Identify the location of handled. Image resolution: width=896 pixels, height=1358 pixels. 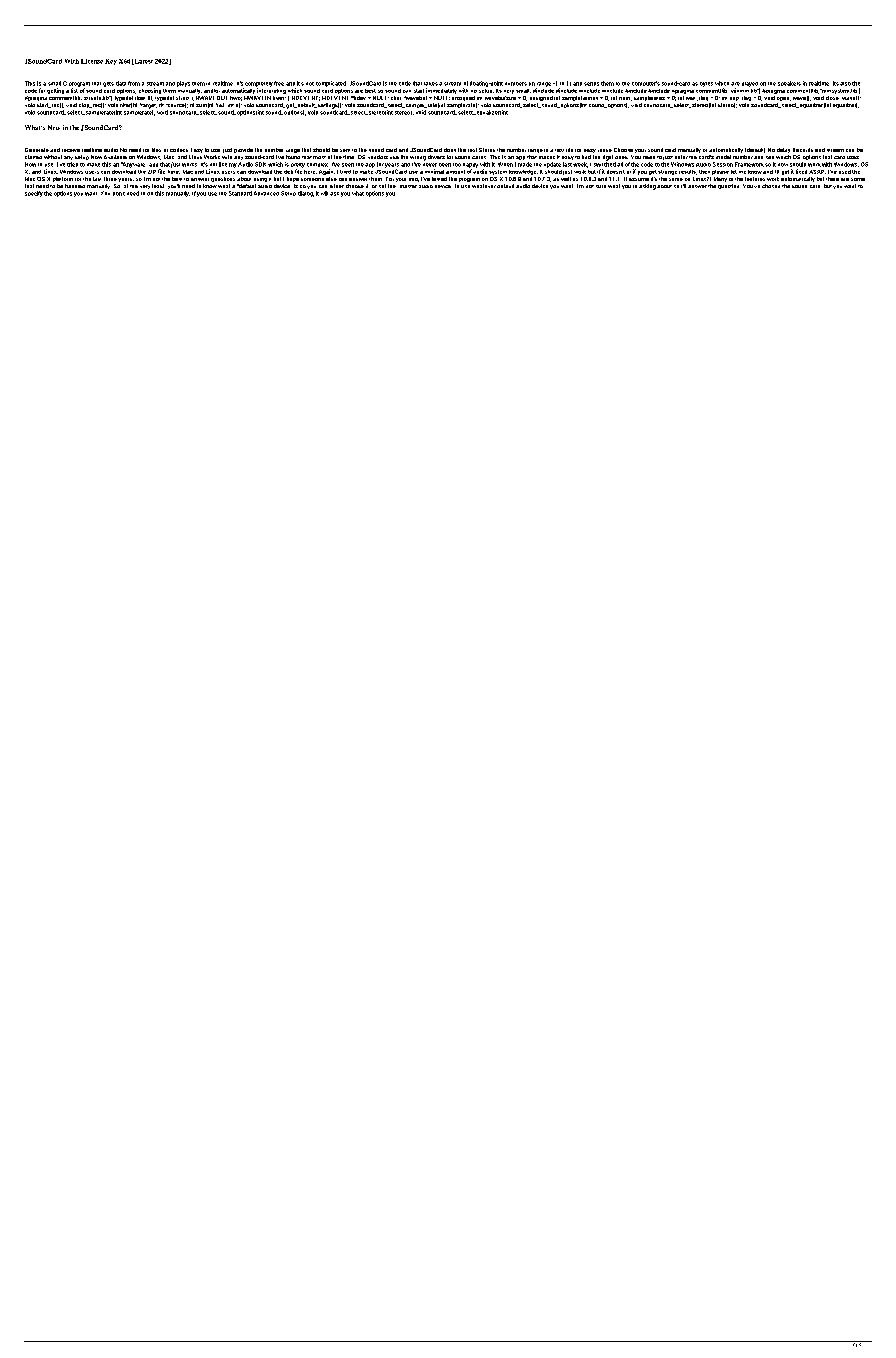
(75, 186).
